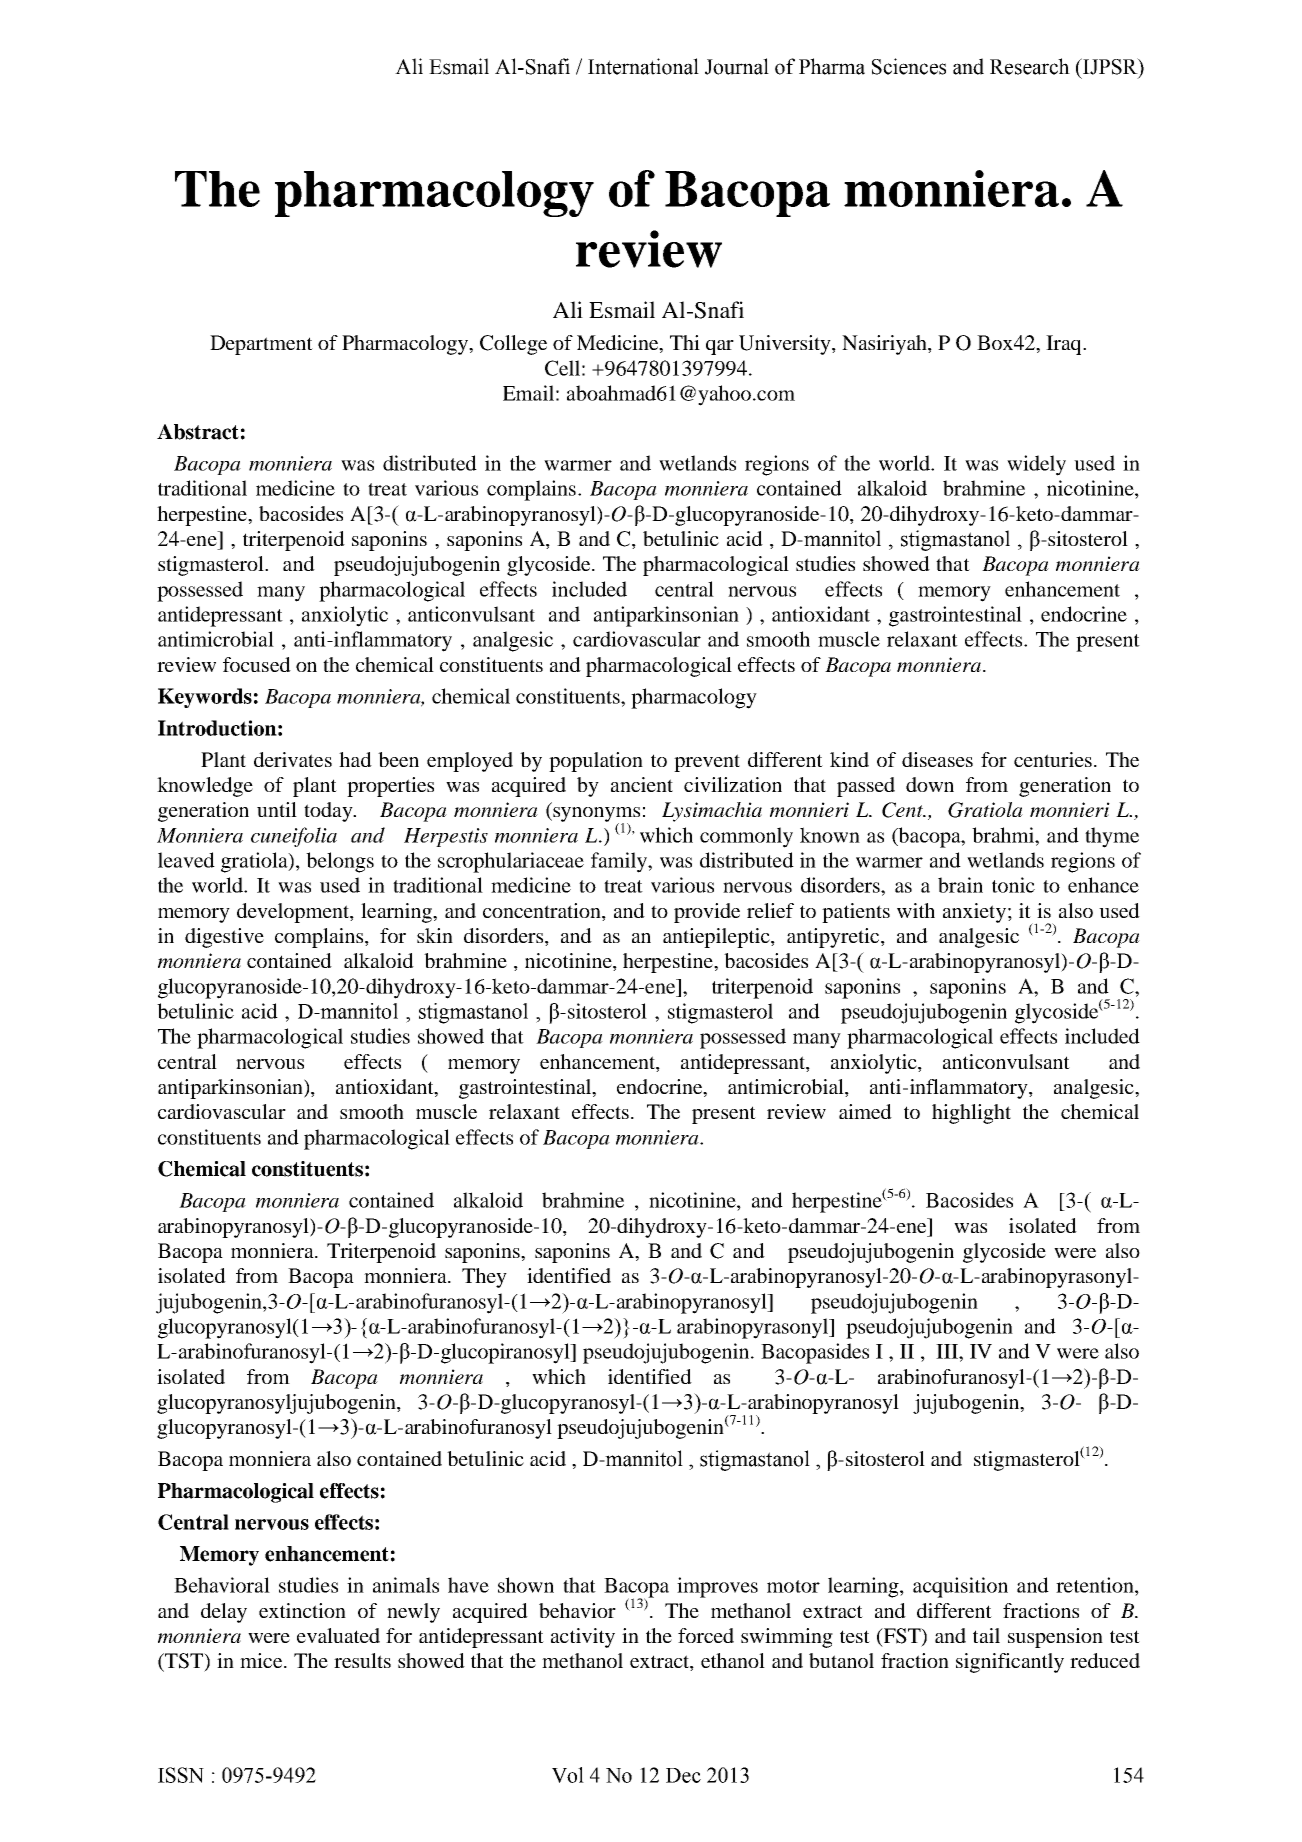 The image size is (1302, 1842). What do you see at coordinates (683, 1775) in the image?
I see `Dec` at bounding box center [683, 1775].
